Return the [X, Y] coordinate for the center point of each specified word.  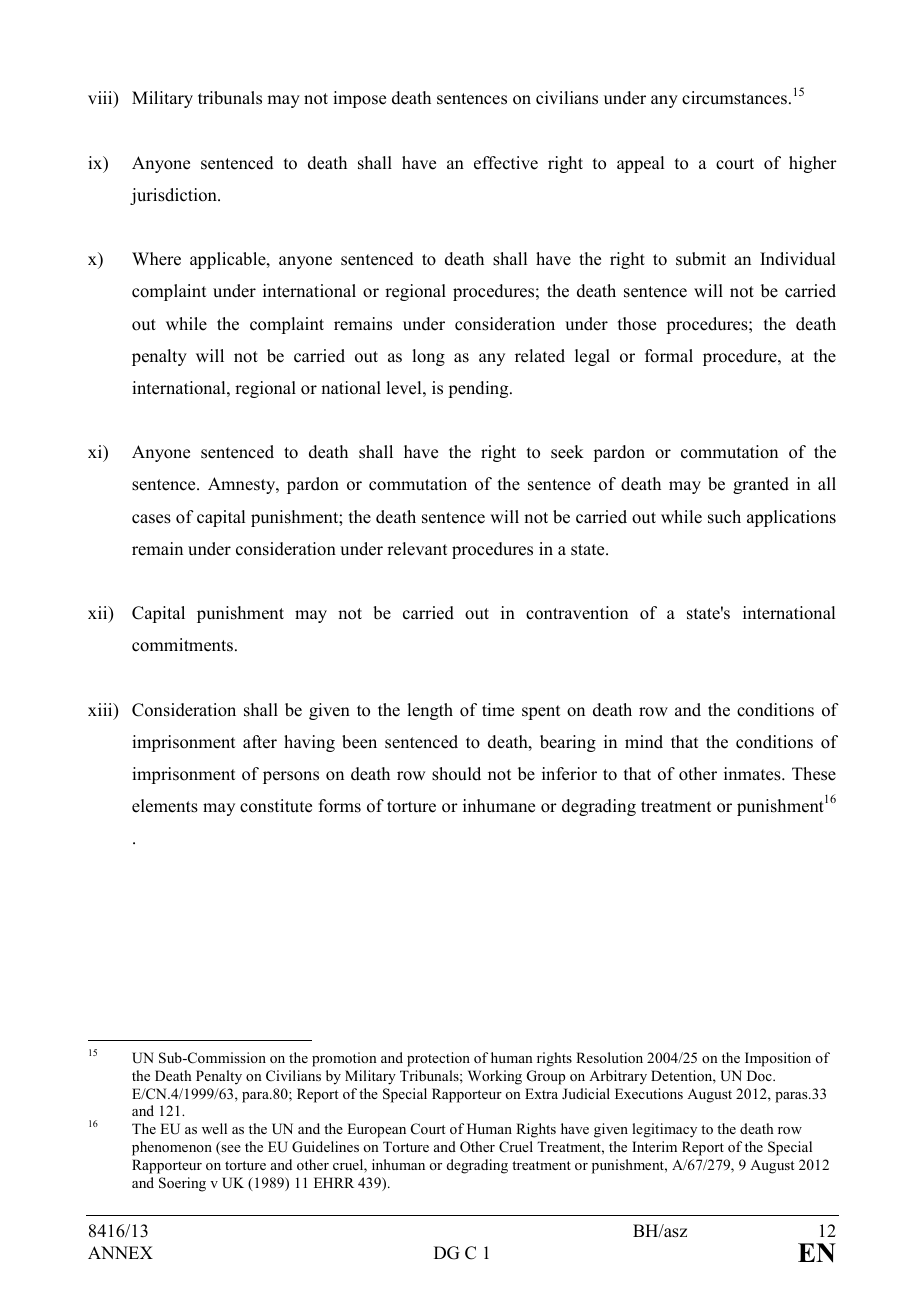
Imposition [778, 1059]
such [724, 517]
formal [669, 356]
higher [813, 164]
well [214, 1128]
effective [506, 163]
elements [165, 806]
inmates [753, 774]
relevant [417, 549]
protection [438, 1059]
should [456, 774]
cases [151, 519]
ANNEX [120, 1252]
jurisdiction [174, 196]
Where [156, 259]
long [428, 357]
